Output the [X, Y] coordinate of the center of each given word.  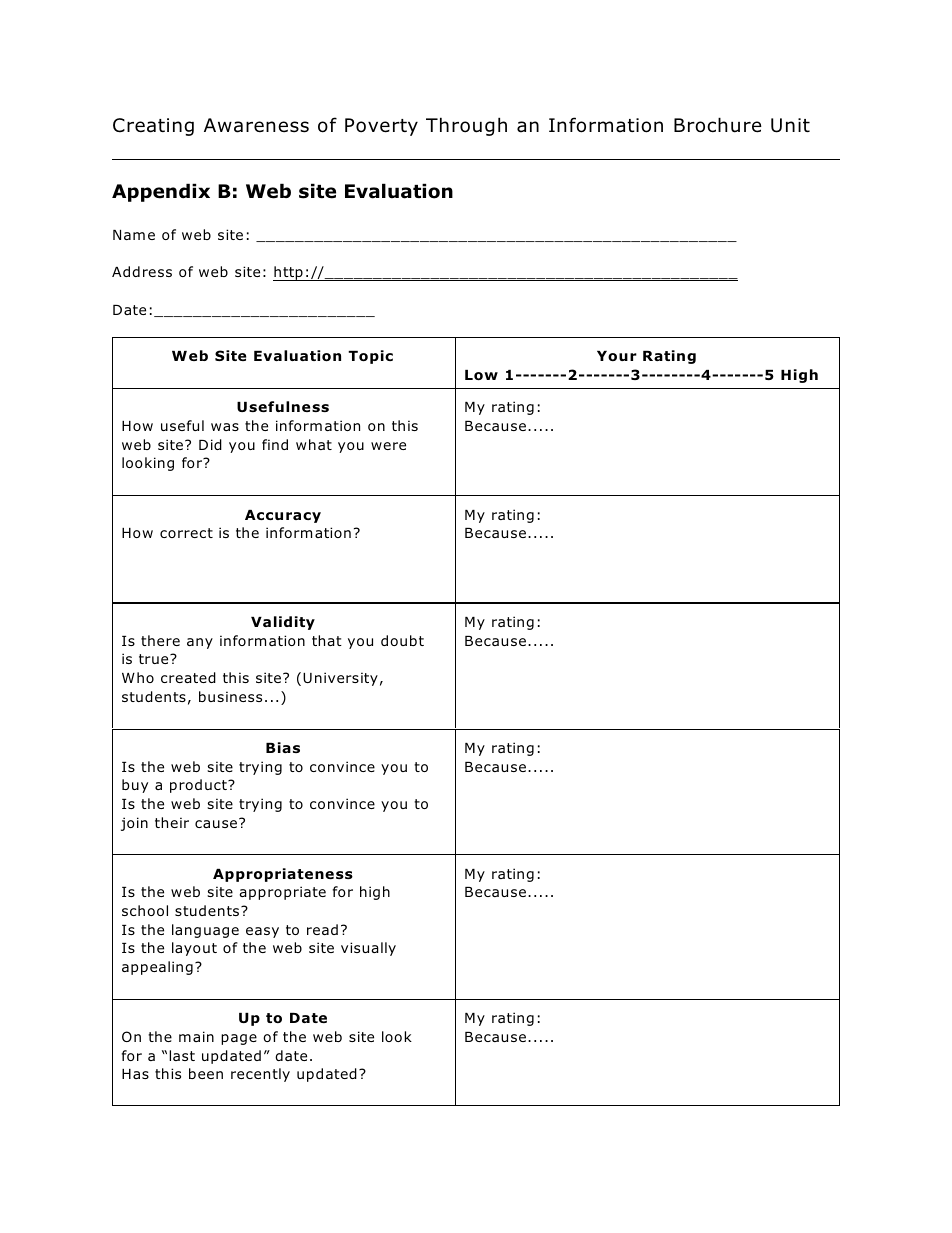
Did [210, 444]
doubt [402, 640]
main [196, 1036]
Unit [790, 125]
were [388, 446]
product [199, 786]
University [340, 679]
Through [466, 126]
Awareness [256, 125]
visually [368, 949]
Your [617, 356]
